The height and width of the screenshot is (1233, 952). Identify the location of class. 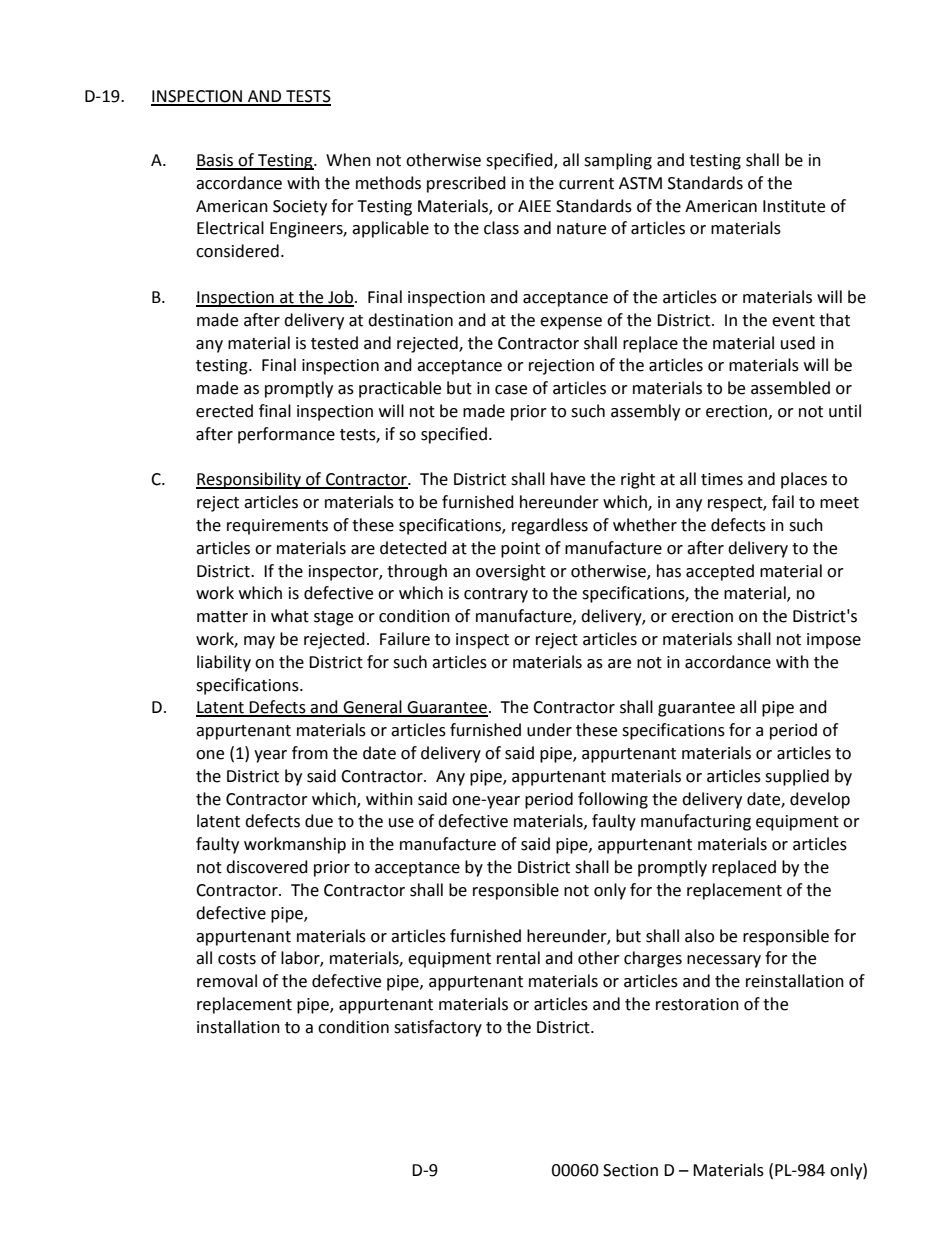
(501, 228).
